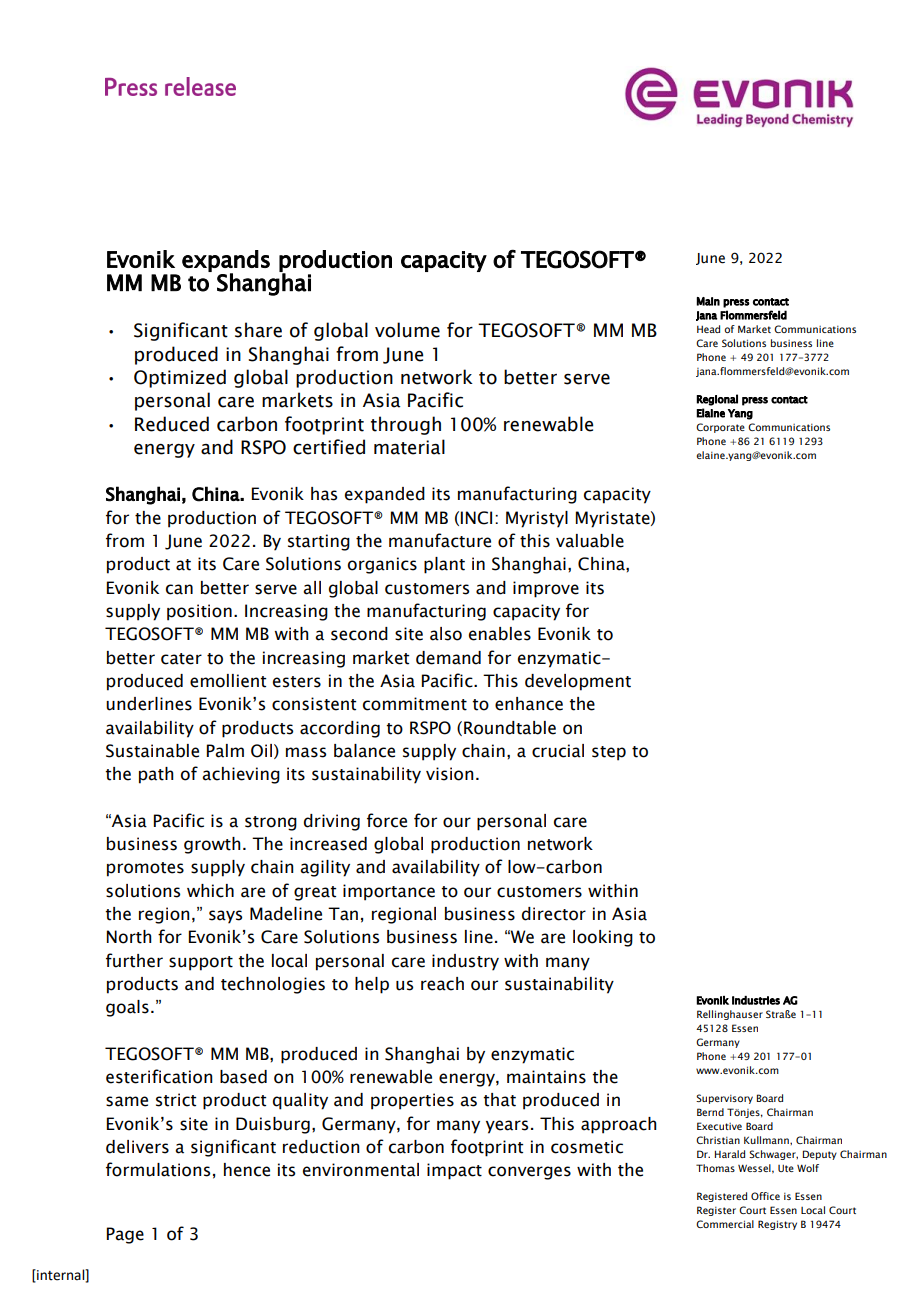 Image resolution: width=924 pixels, height=1308 pixels. Describe the element at coordinates (465, 962) in the screenshot. I see `industry` at that location.
